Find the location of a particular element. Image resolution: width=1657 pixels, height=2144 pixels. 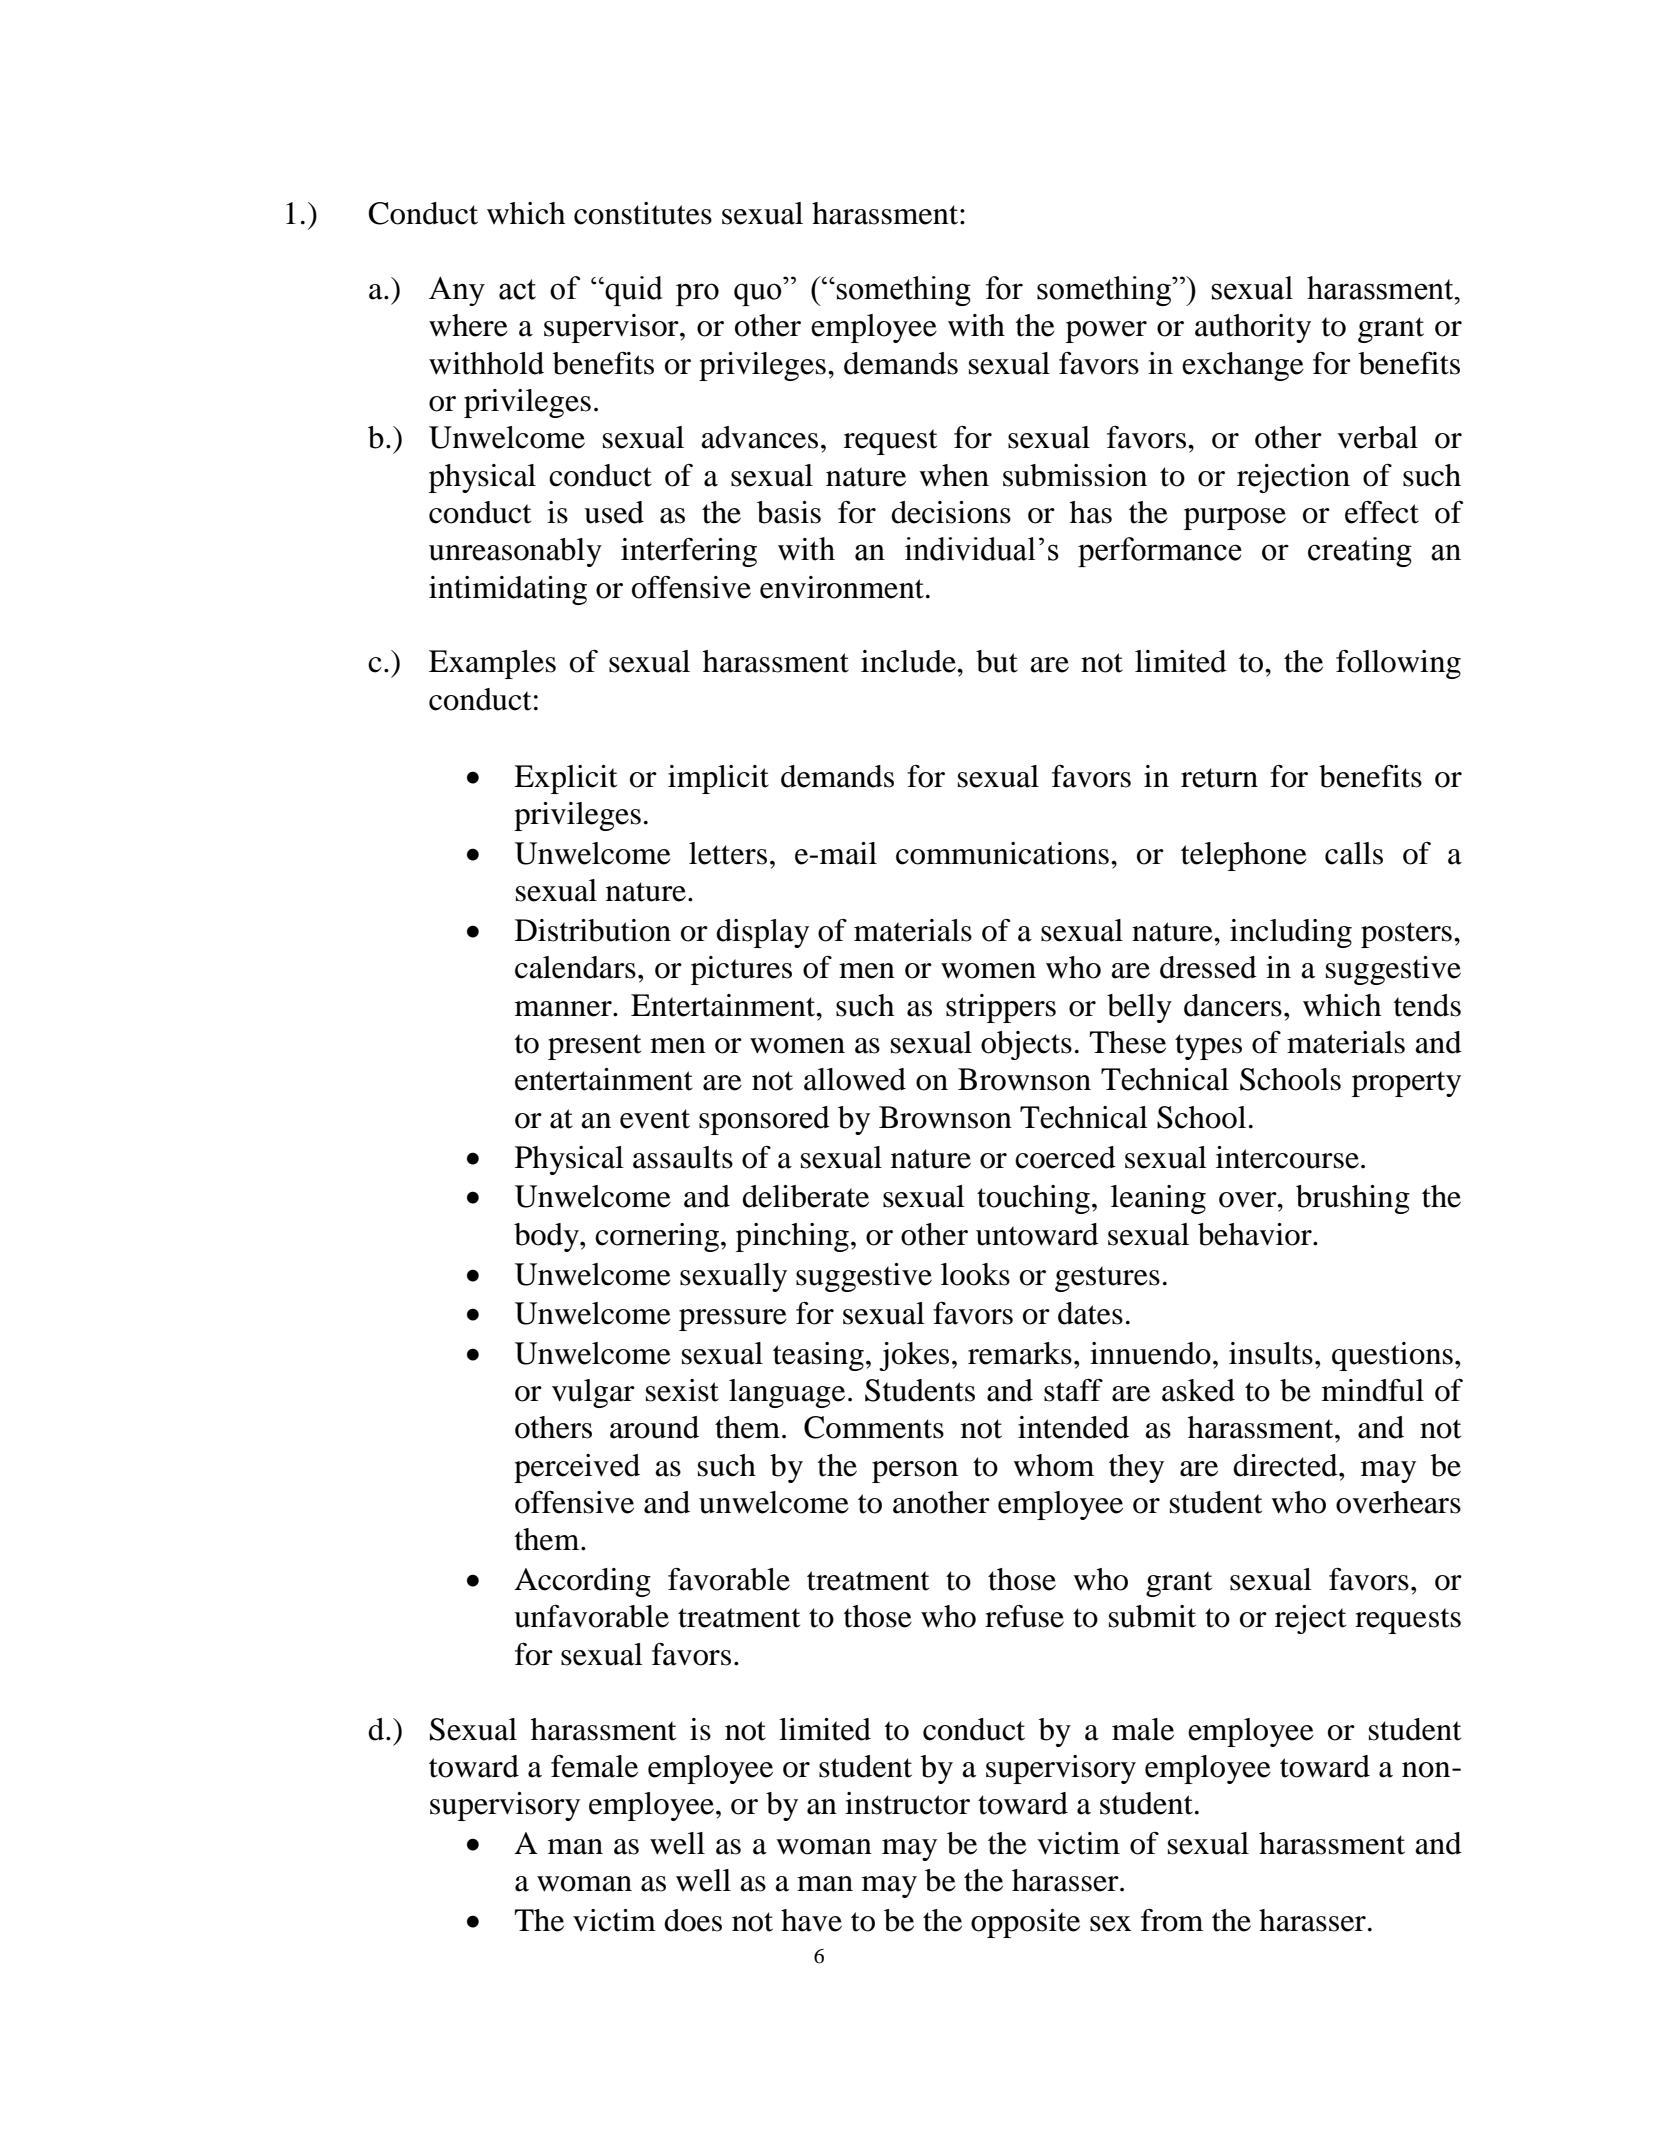

act is located at coordinates (517, 289).
